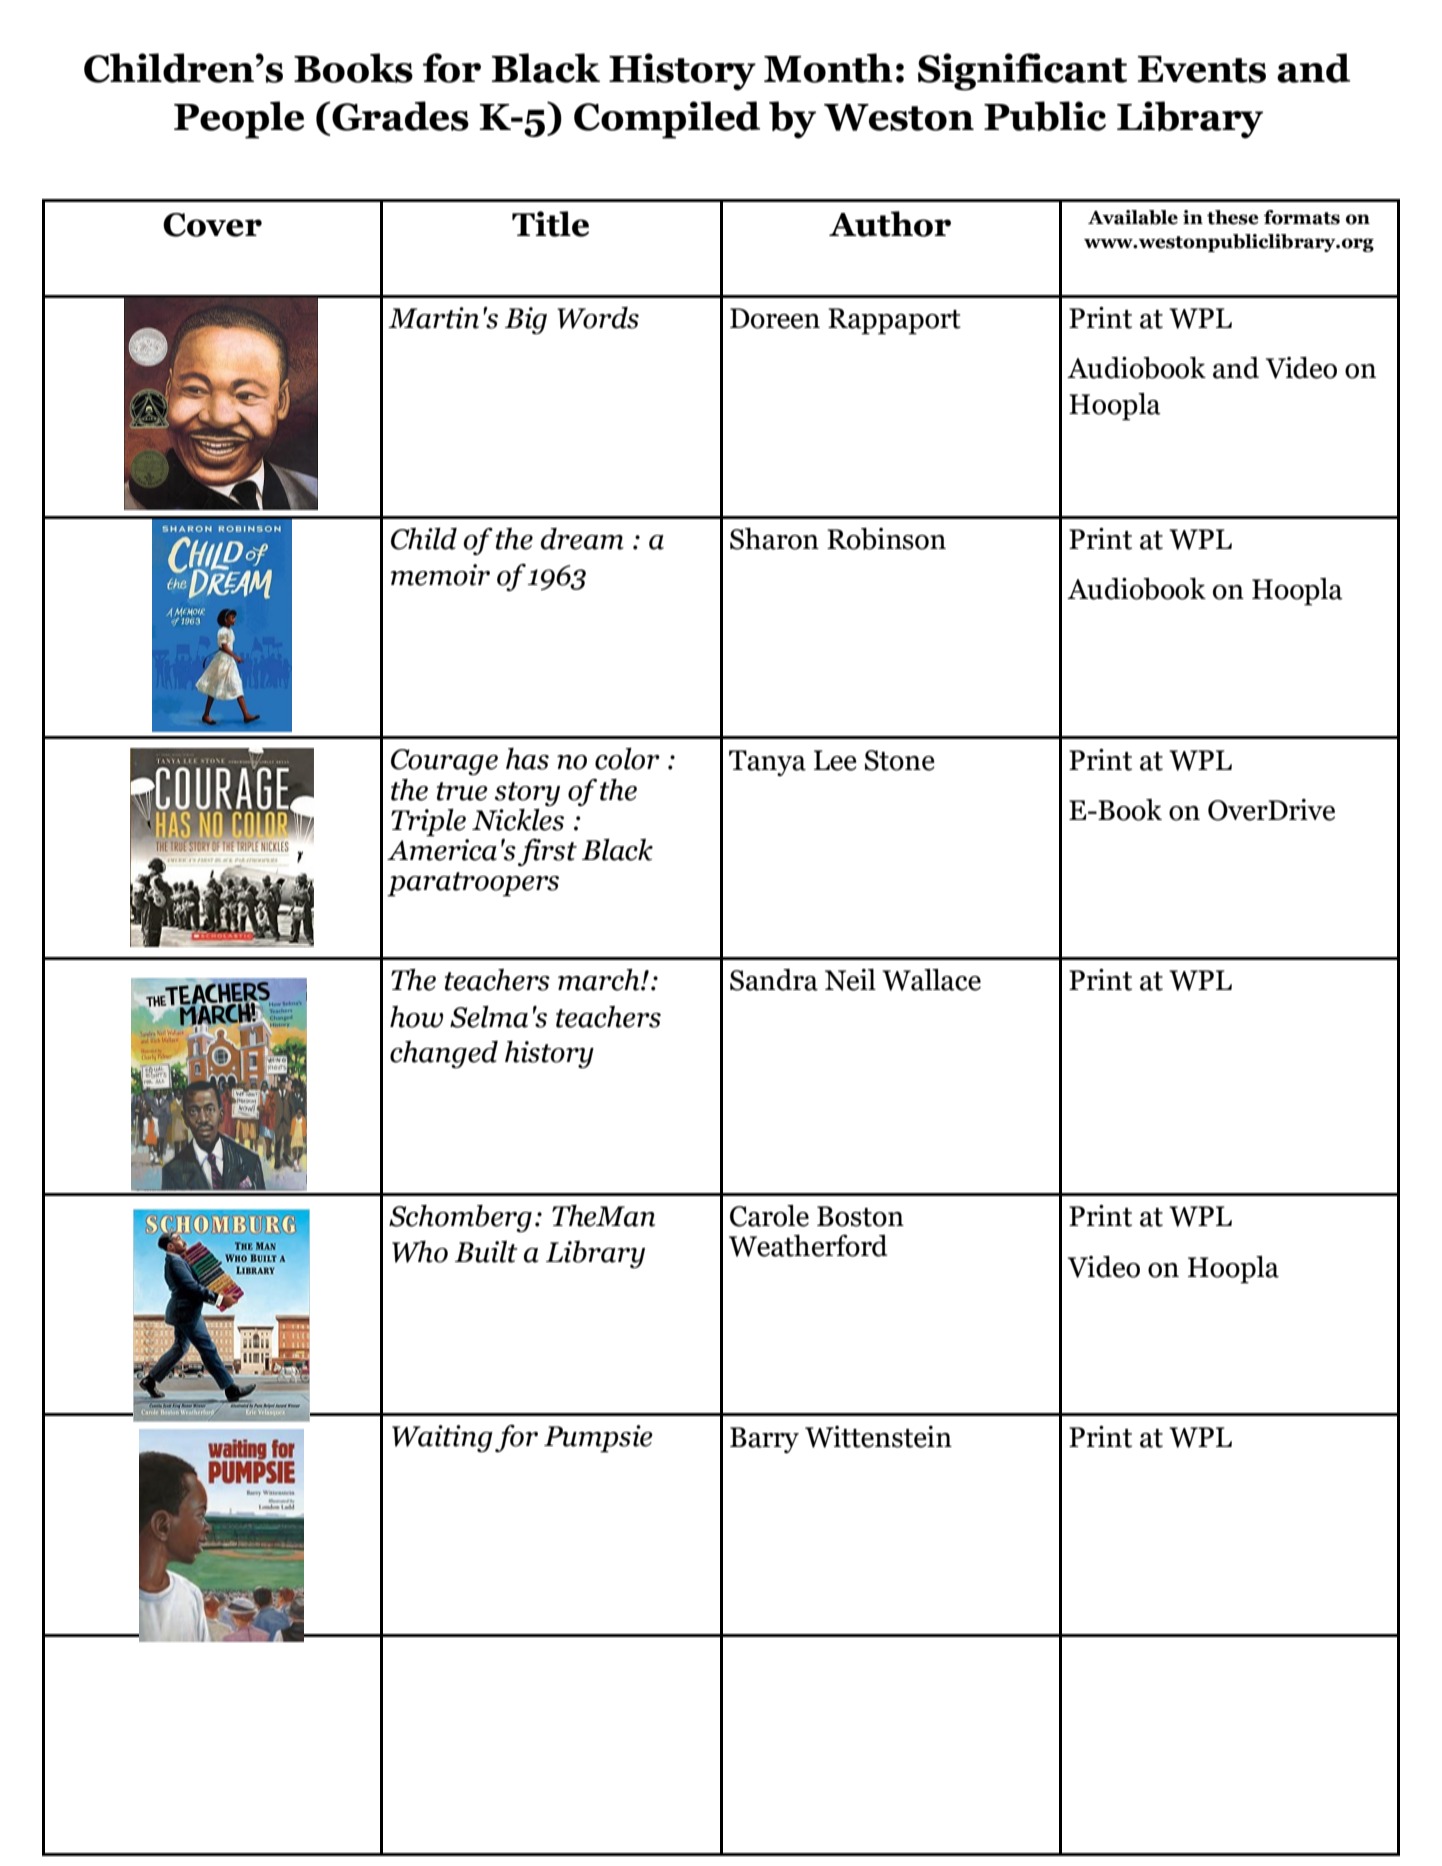 The width and height of the image is (1442, 1866). I want to click on Barry, so click(764, 1440).
